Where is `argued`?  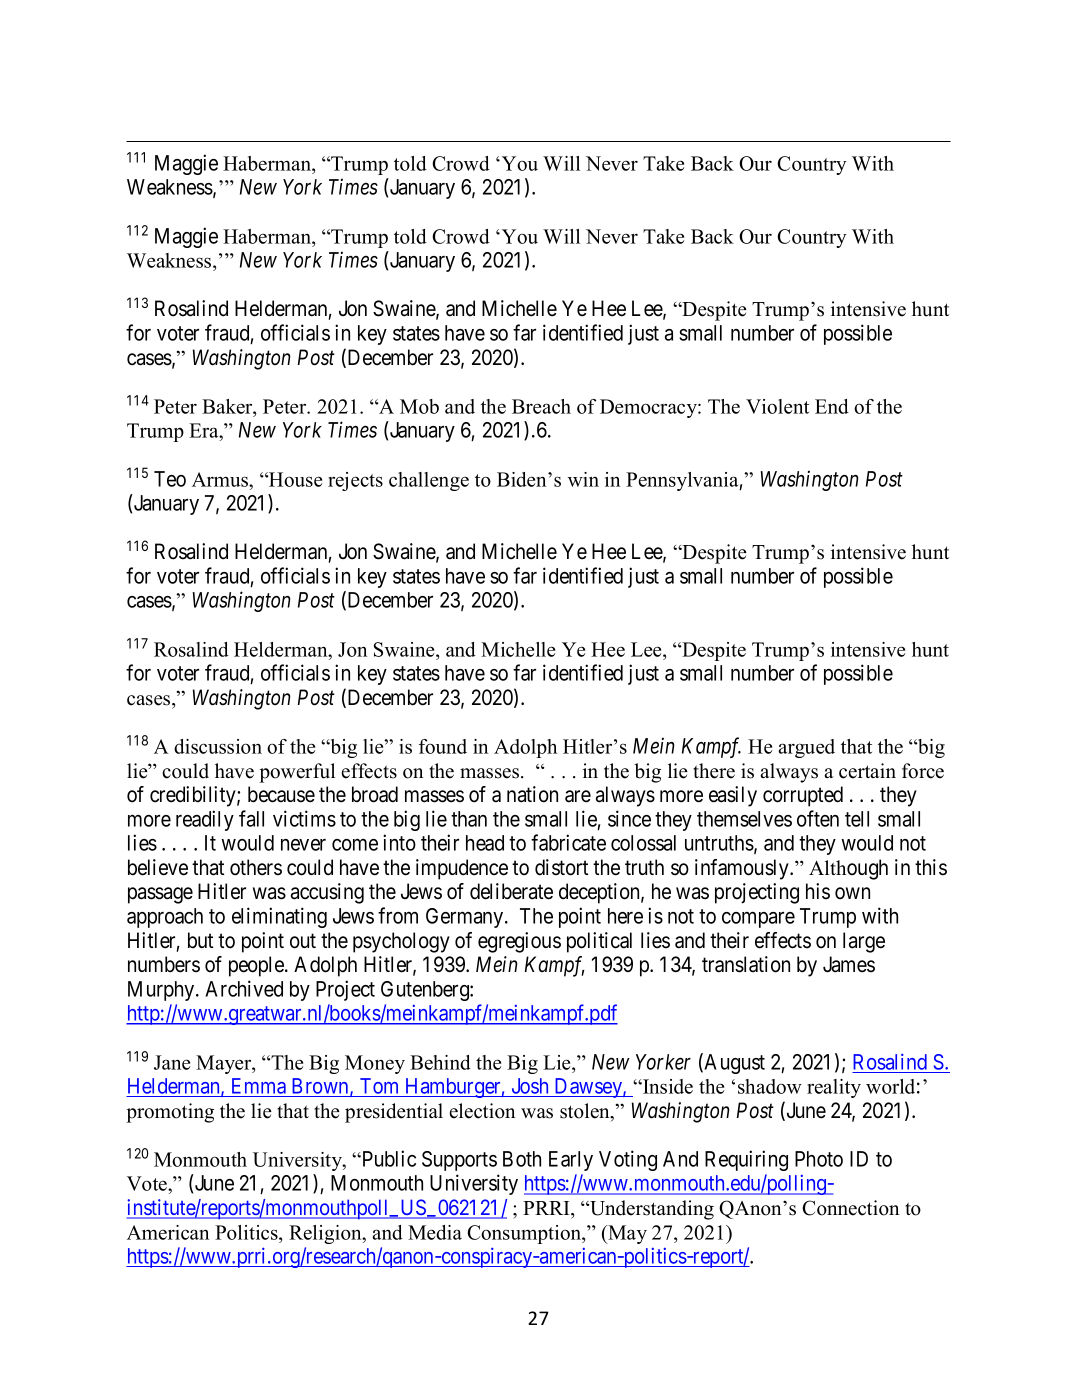
argued is located at coordinates (806, 748).
